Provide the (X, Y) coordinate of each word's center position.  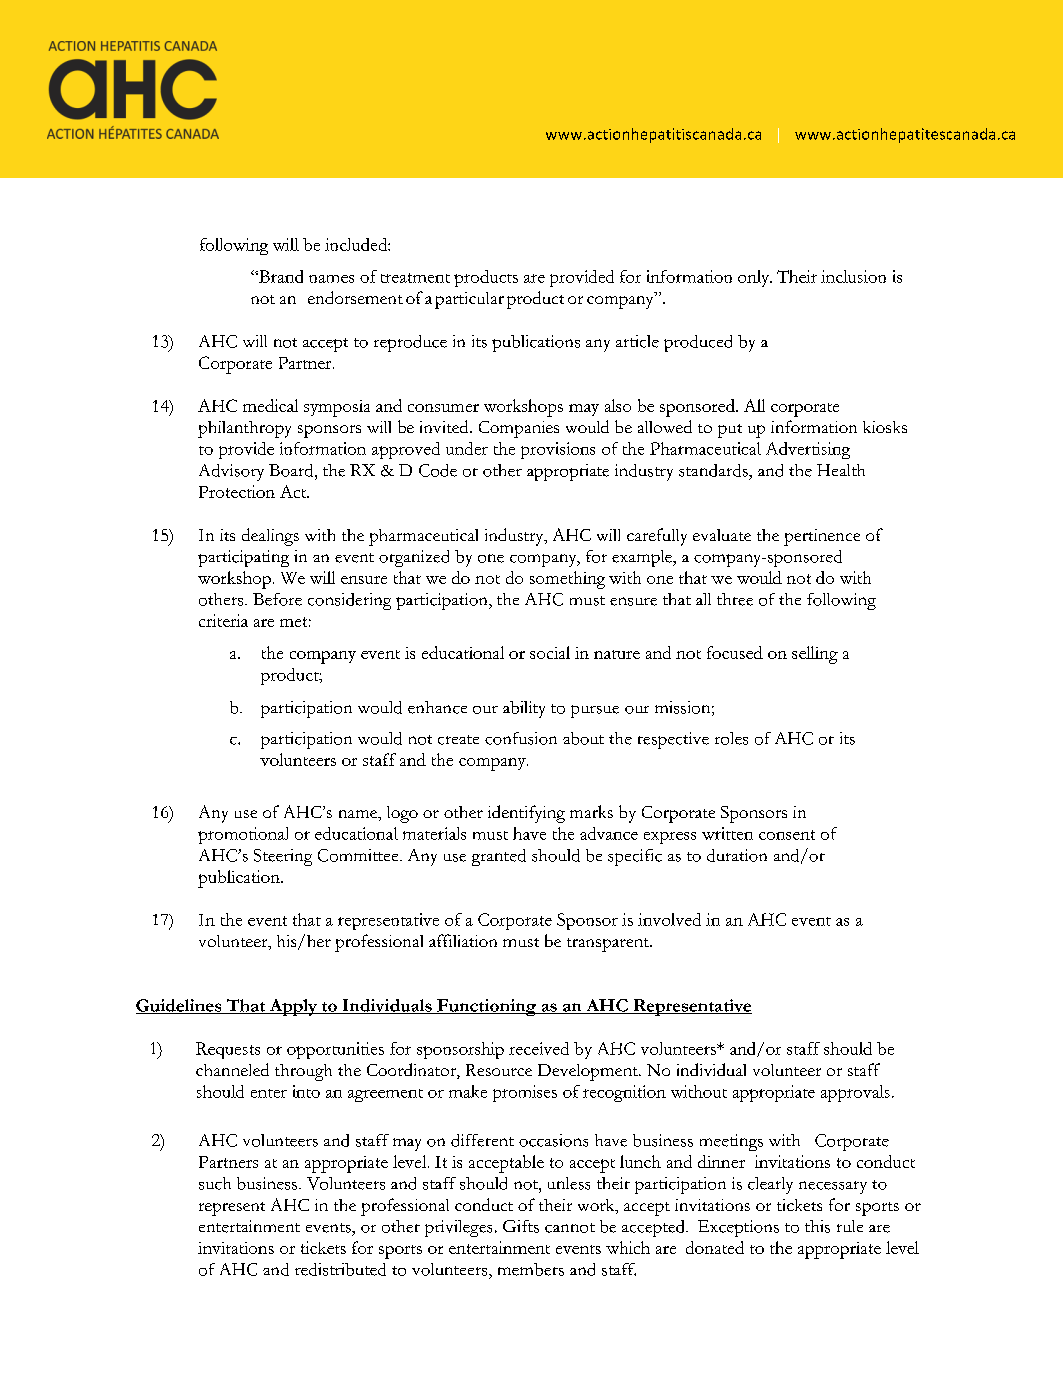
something (567, 580)
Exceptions (738, 1228)
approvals (855, 1093)
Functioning (486, 1007)
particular (469, 300)
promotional (243, 835)
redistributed (340, 1269)
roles (731, 738)
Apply (293, 1007)
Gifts (521, 1226)
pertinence (822, 537)
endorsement (355, 297)
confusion (521, 738)
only (755, 278)
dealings (270, 537)
